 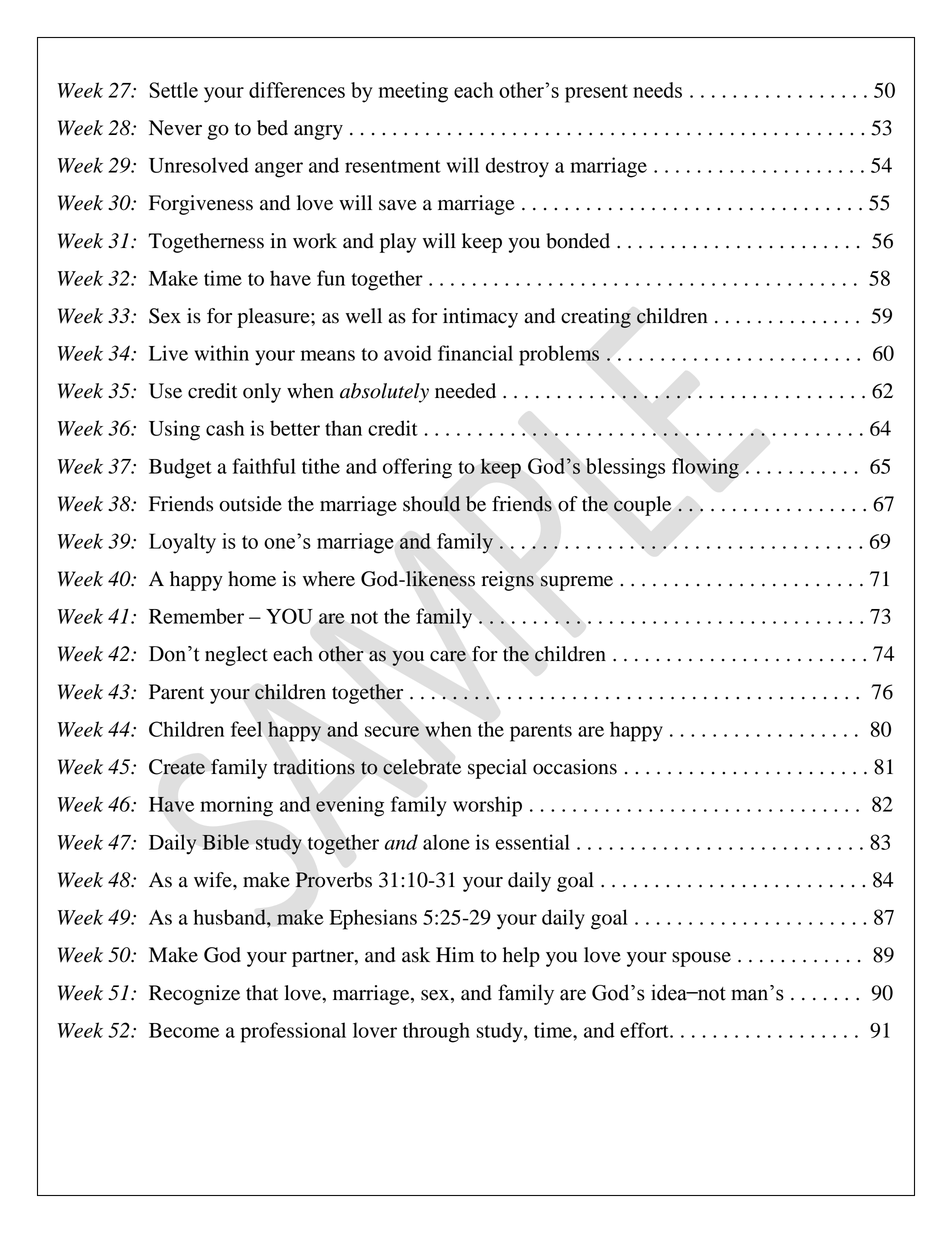 What do you see at coordinates (272, 128) in the page?
I see `bed` at bounding box center [272, 128].
